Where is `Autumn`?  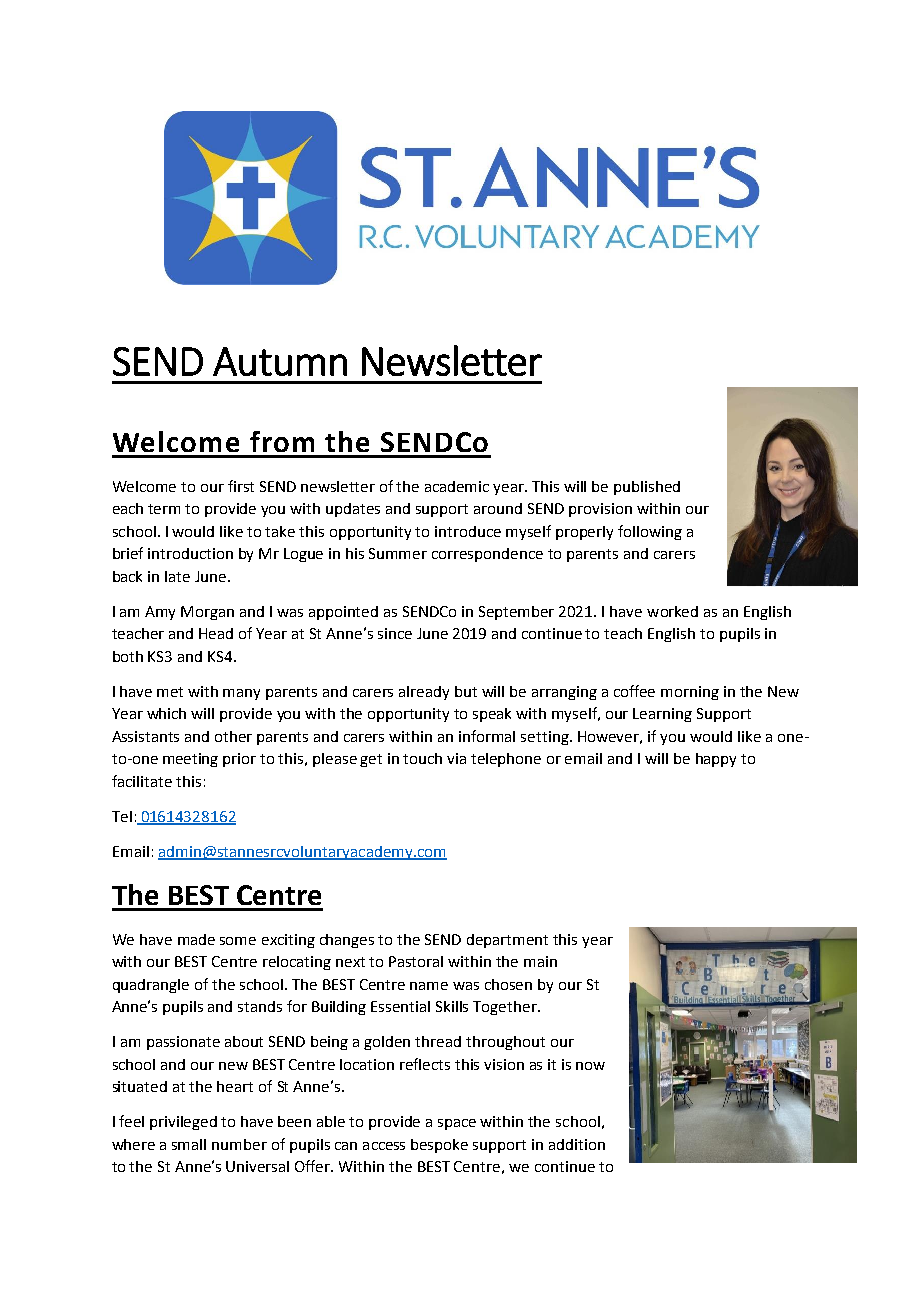 Autumn is located at coordinates (280, 361).
